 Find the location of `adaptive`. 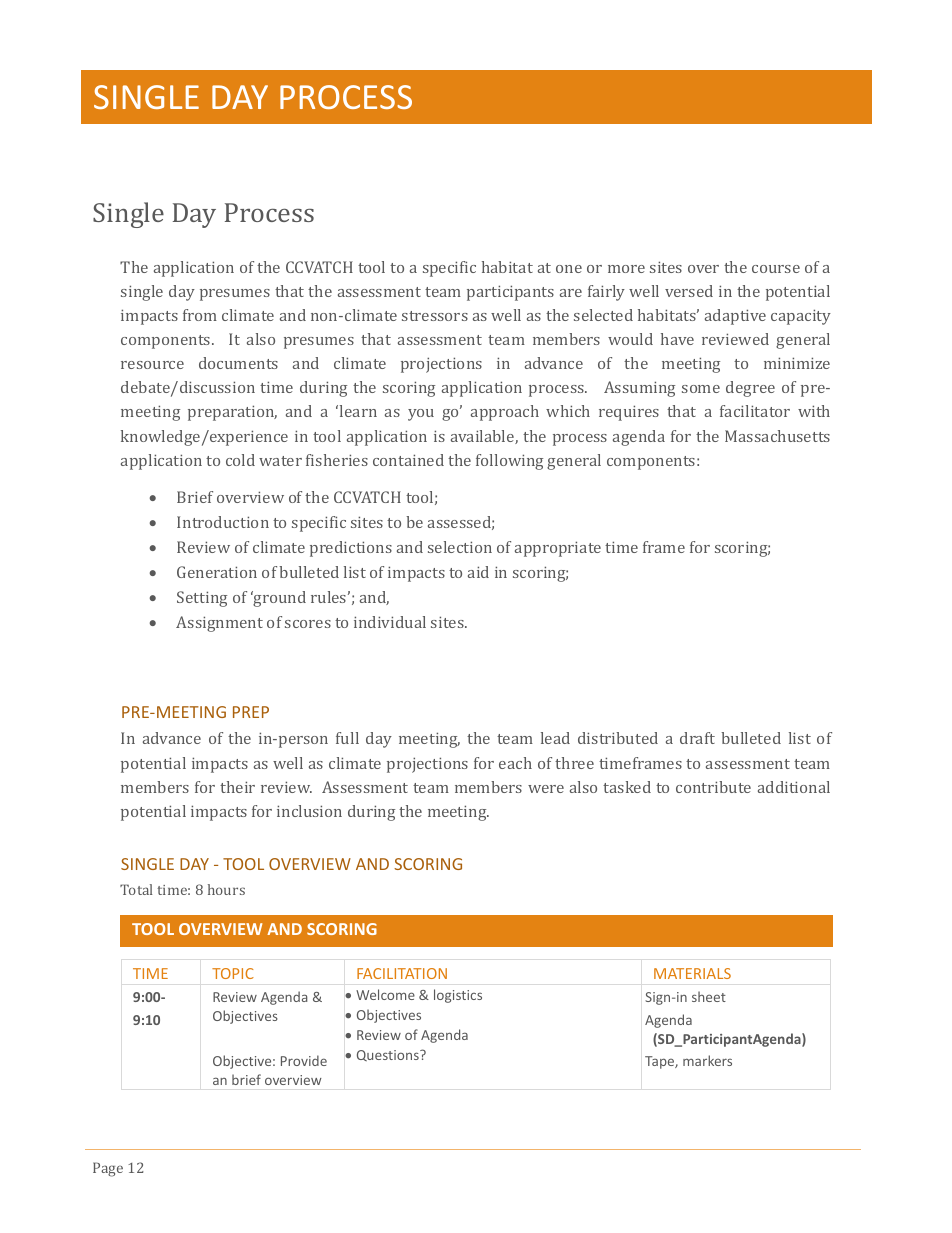

adaptive is located at coordinates (735, 317).
